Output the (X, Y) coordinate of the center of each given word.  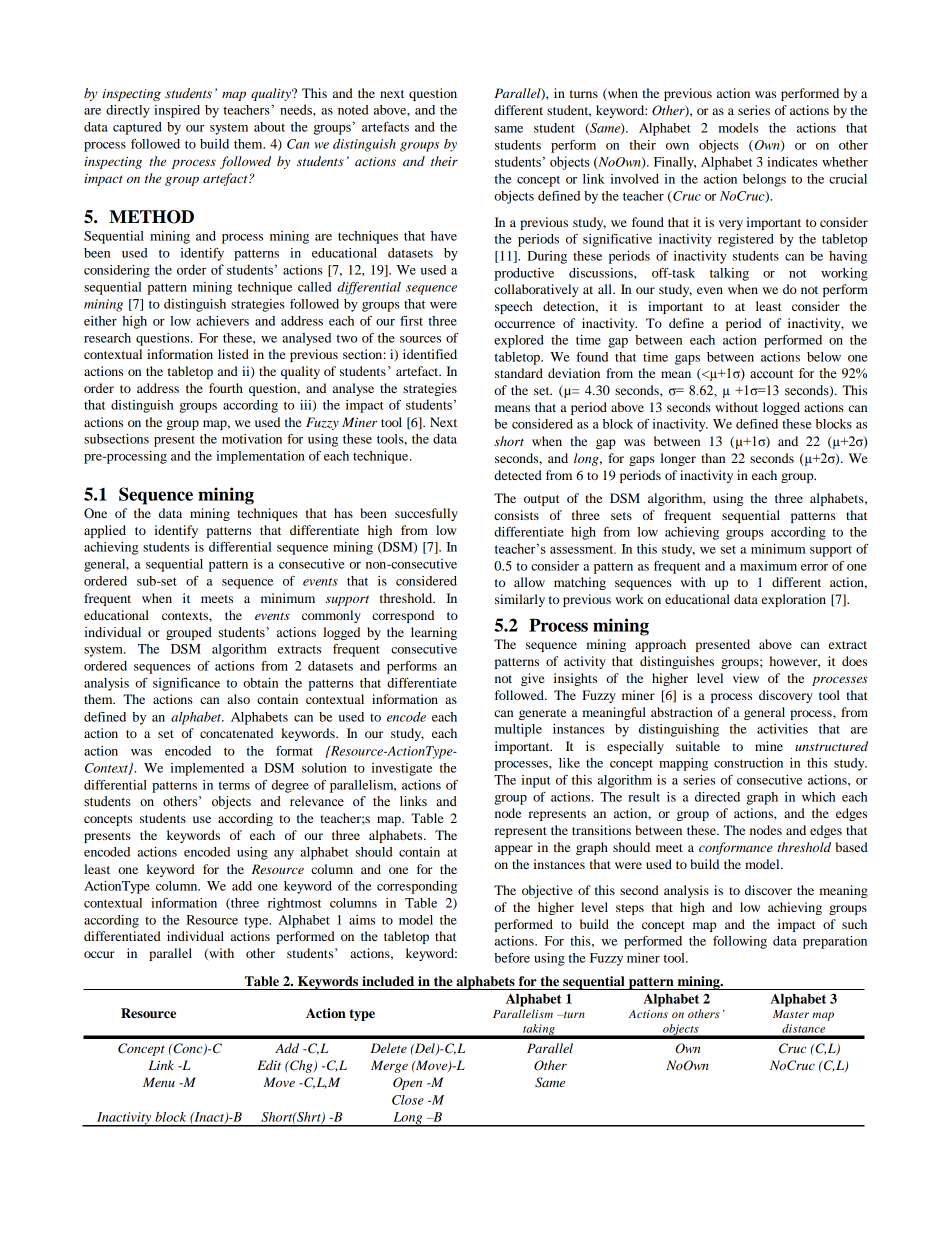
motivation (252, 439)
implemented (207, 769)
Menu (159, 1082)
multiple (518, 730)
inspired (177, 111)
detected (518, 475)
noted (353, 110)
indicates (792, 162)
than (713, 458)
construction (748, 763)
